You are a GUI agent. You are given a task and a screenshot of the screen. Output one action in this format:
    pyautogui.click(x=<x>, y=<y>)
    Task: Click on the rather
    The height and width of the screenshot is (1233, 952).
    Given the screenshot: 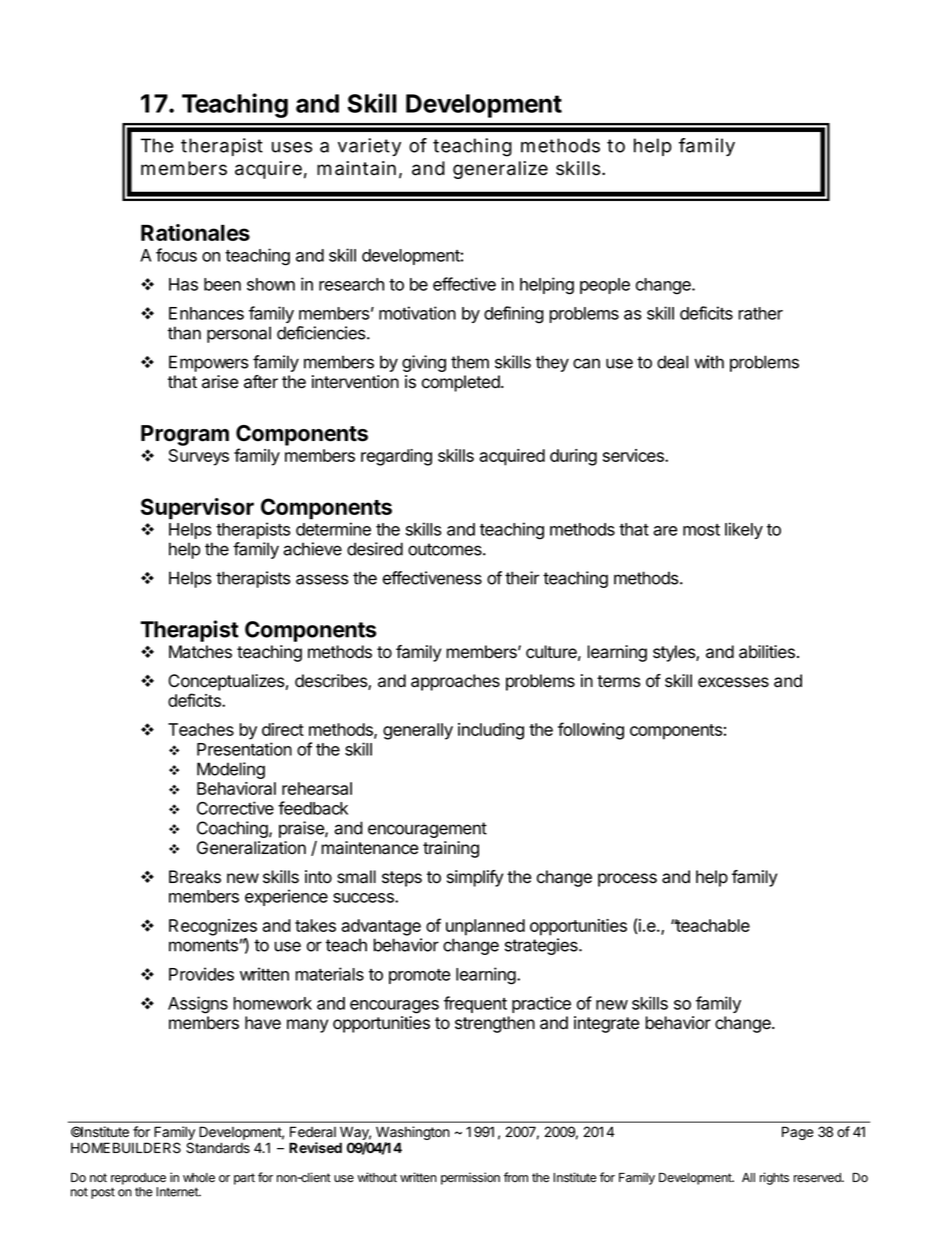 What is the action you would take?
    pyautogui.click(x=760, y=313)
